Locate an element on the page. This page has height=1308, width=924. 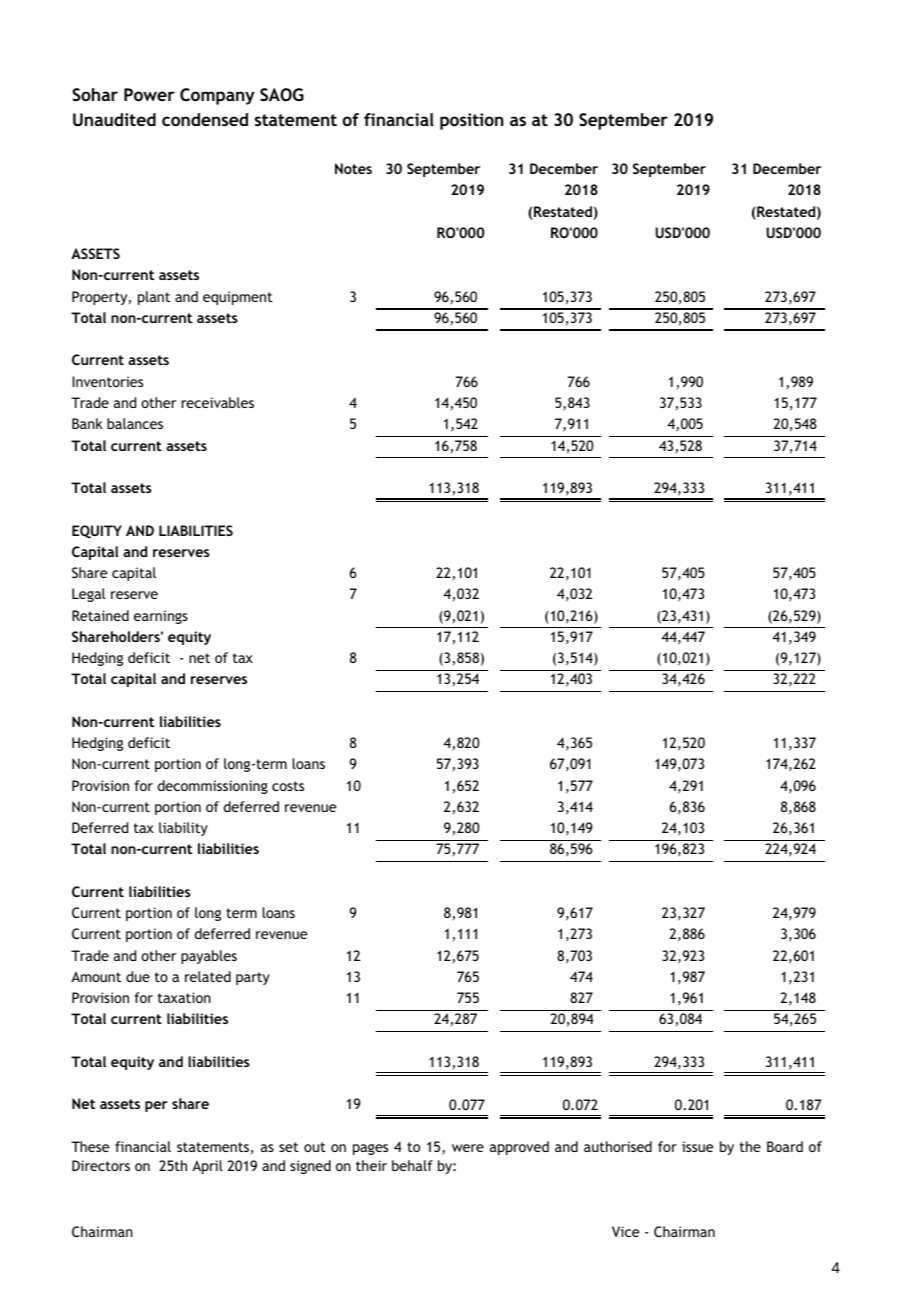
issue is located at coordinates (697, 1146).
